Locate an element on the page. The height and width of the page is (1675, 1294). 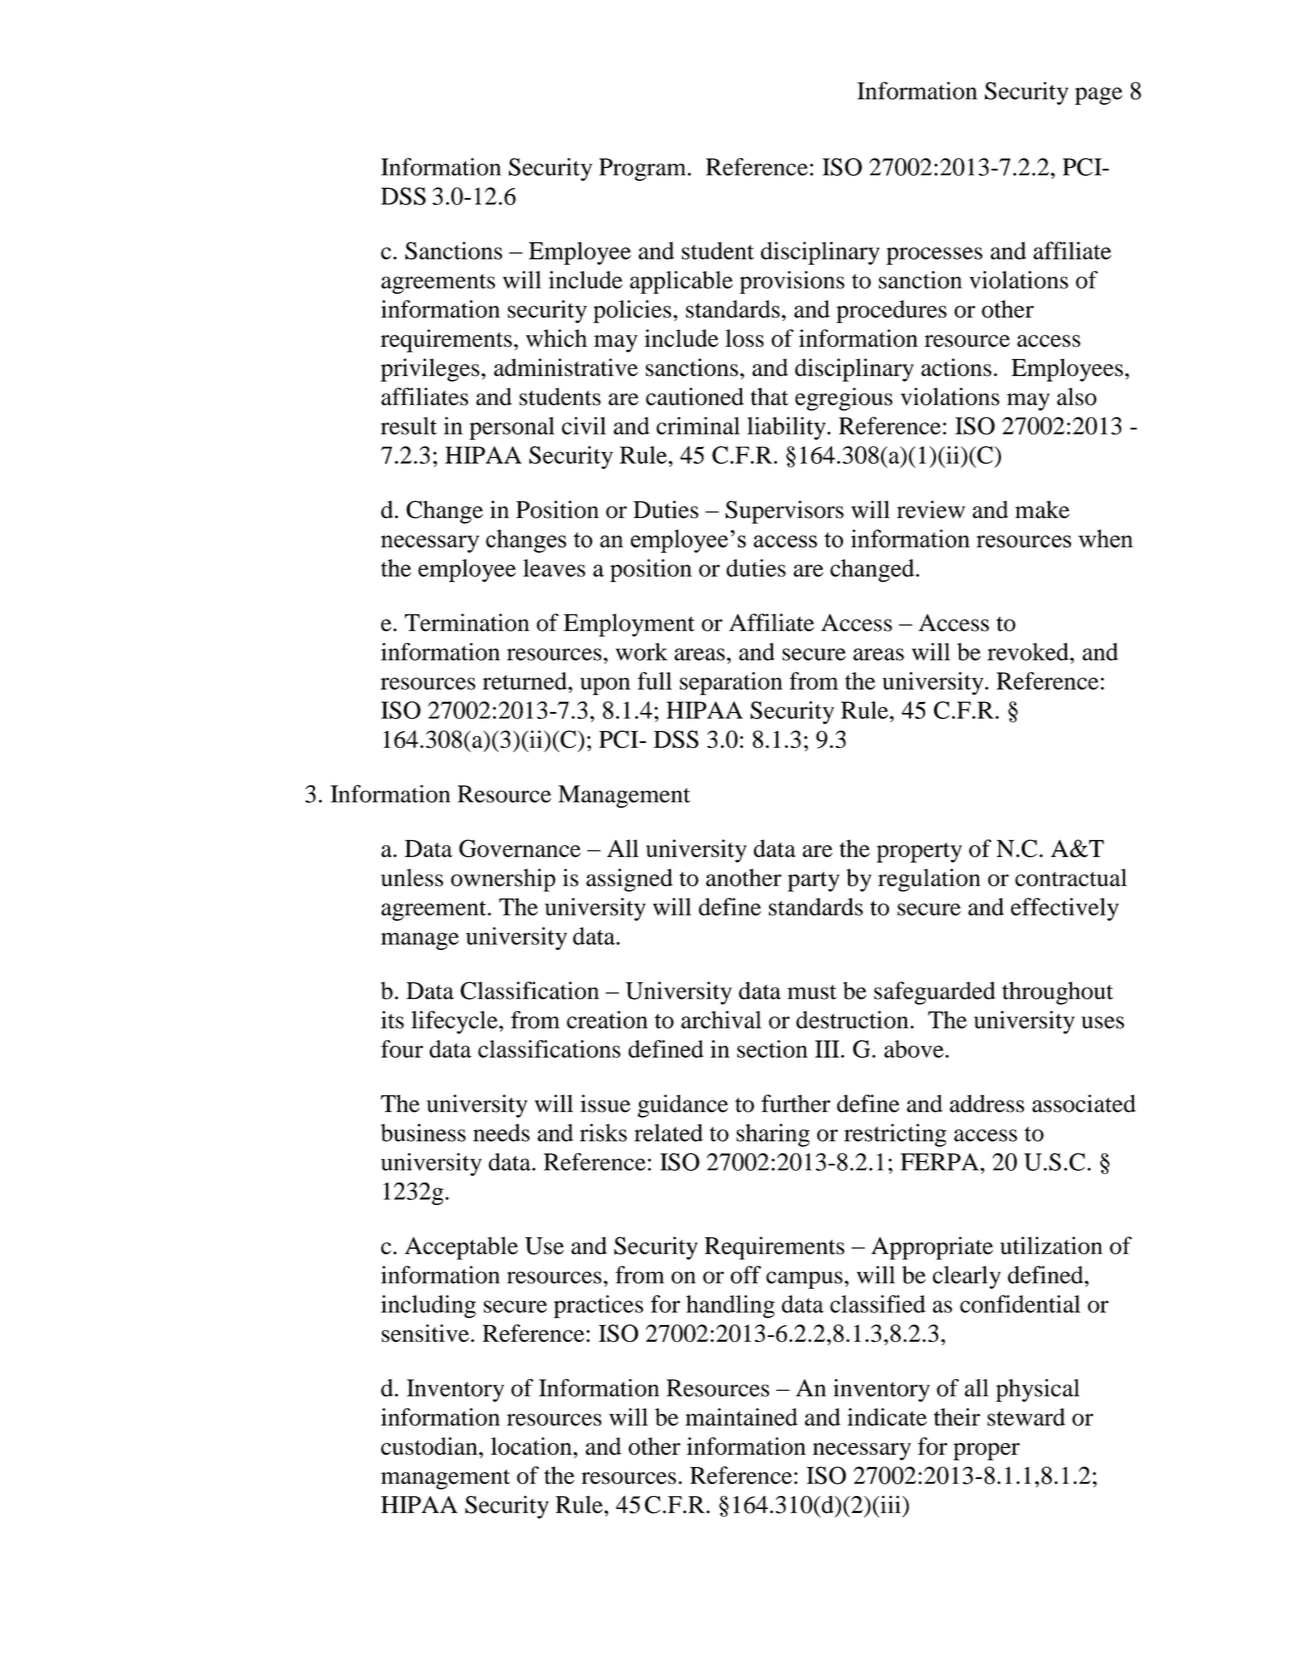
steward is located at coordinates (1026, 1417).
